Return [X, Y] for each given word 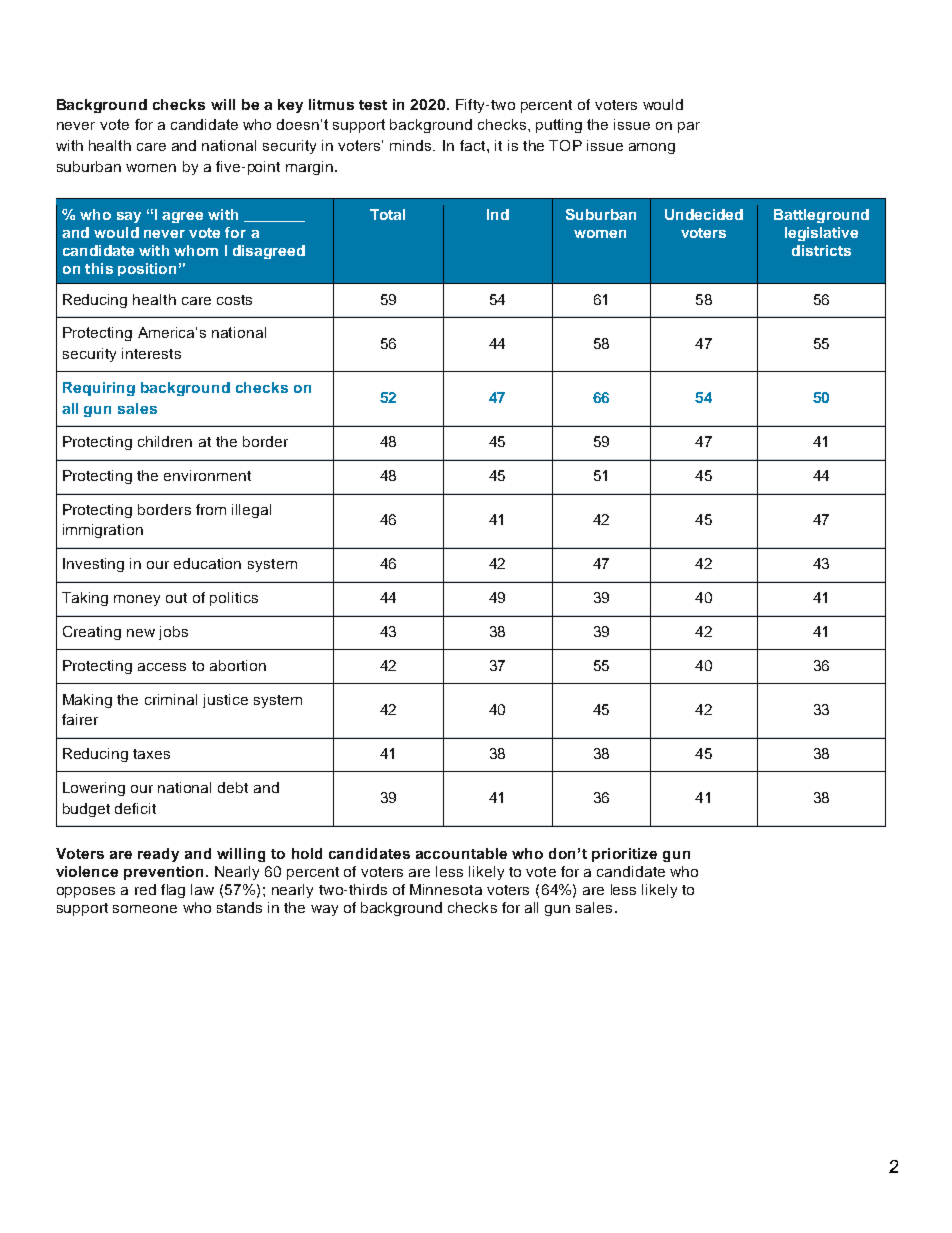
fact [474, 145]
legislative [821, 234]
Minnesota [446, 889]
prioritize [624, 855]
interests [151, 353]
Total [387, 214]
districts [821, 250]
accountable [461, 853]
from [211, 509]
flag [173, 891]
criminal [171, 699]
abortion [238, 665]
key [290, 106]
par [689, 127]
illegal [251, 511]
